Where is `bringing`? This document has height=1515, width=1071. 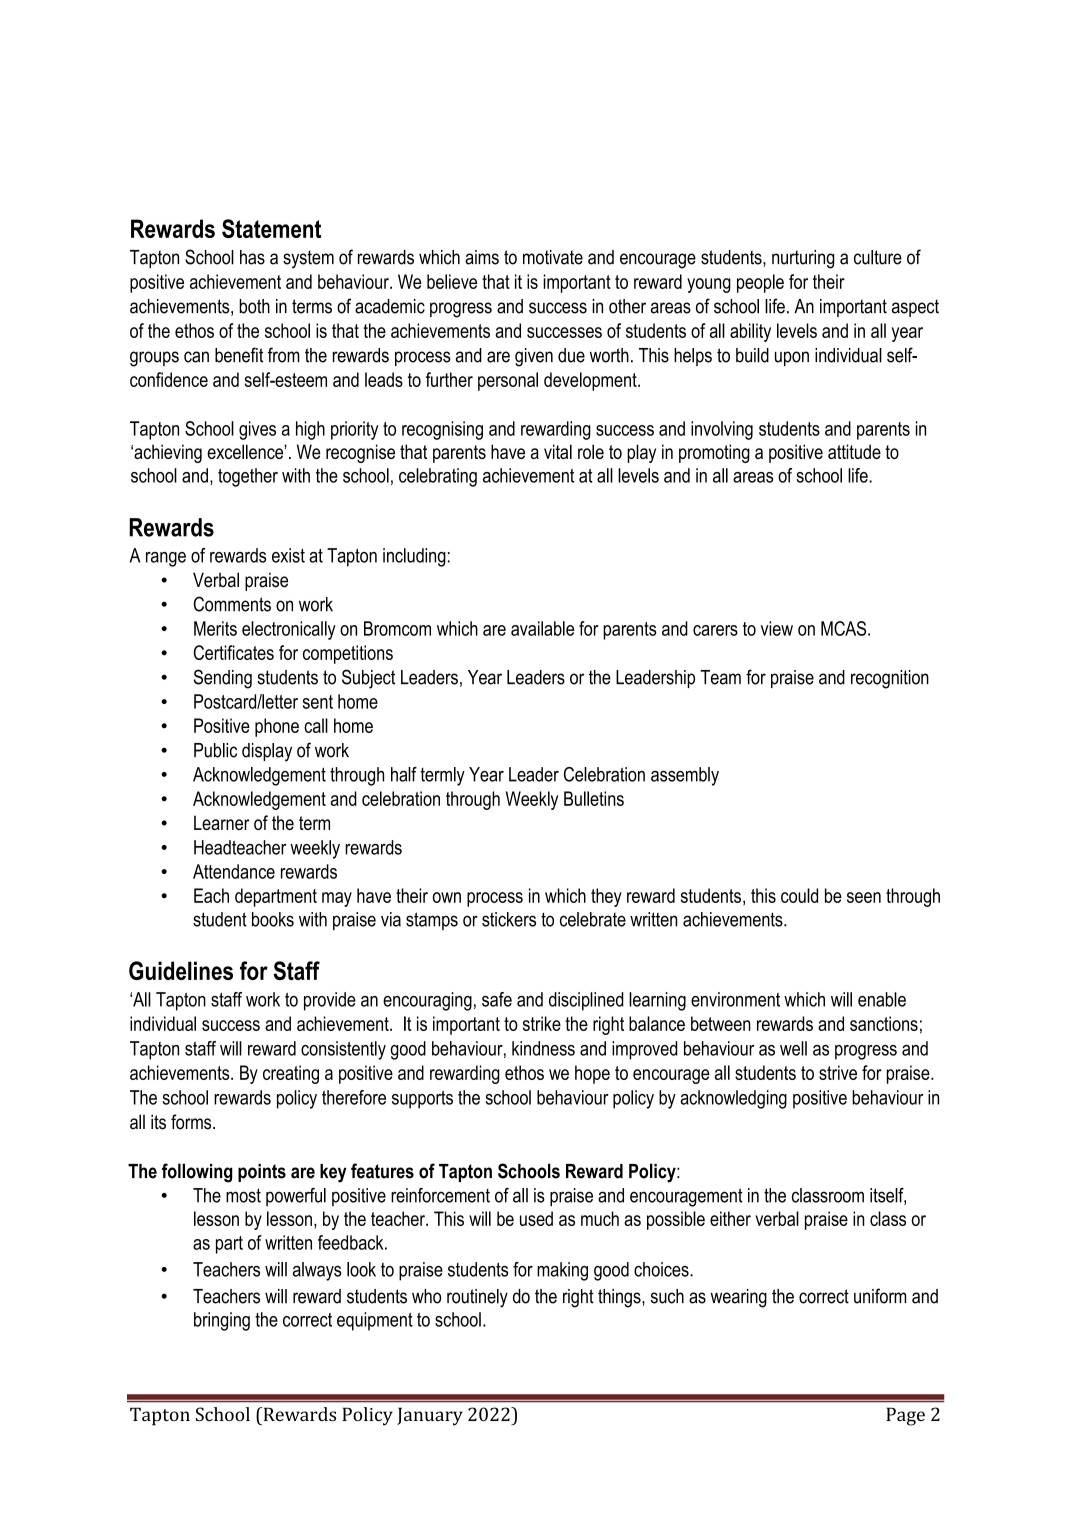 bringing is located at coordinates (222, 1321).
